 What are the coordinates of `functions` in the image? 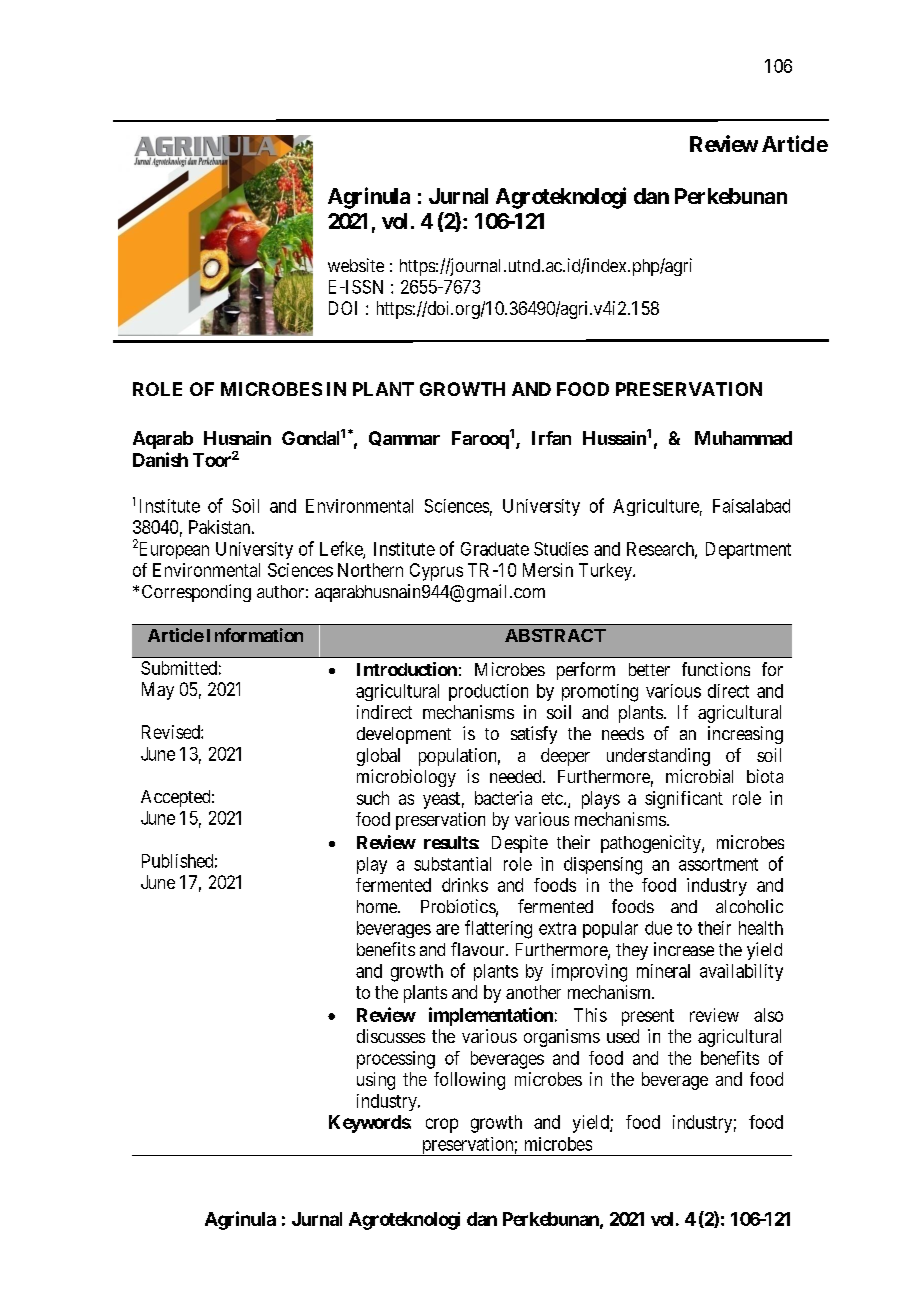 It's located at (716, 669).
